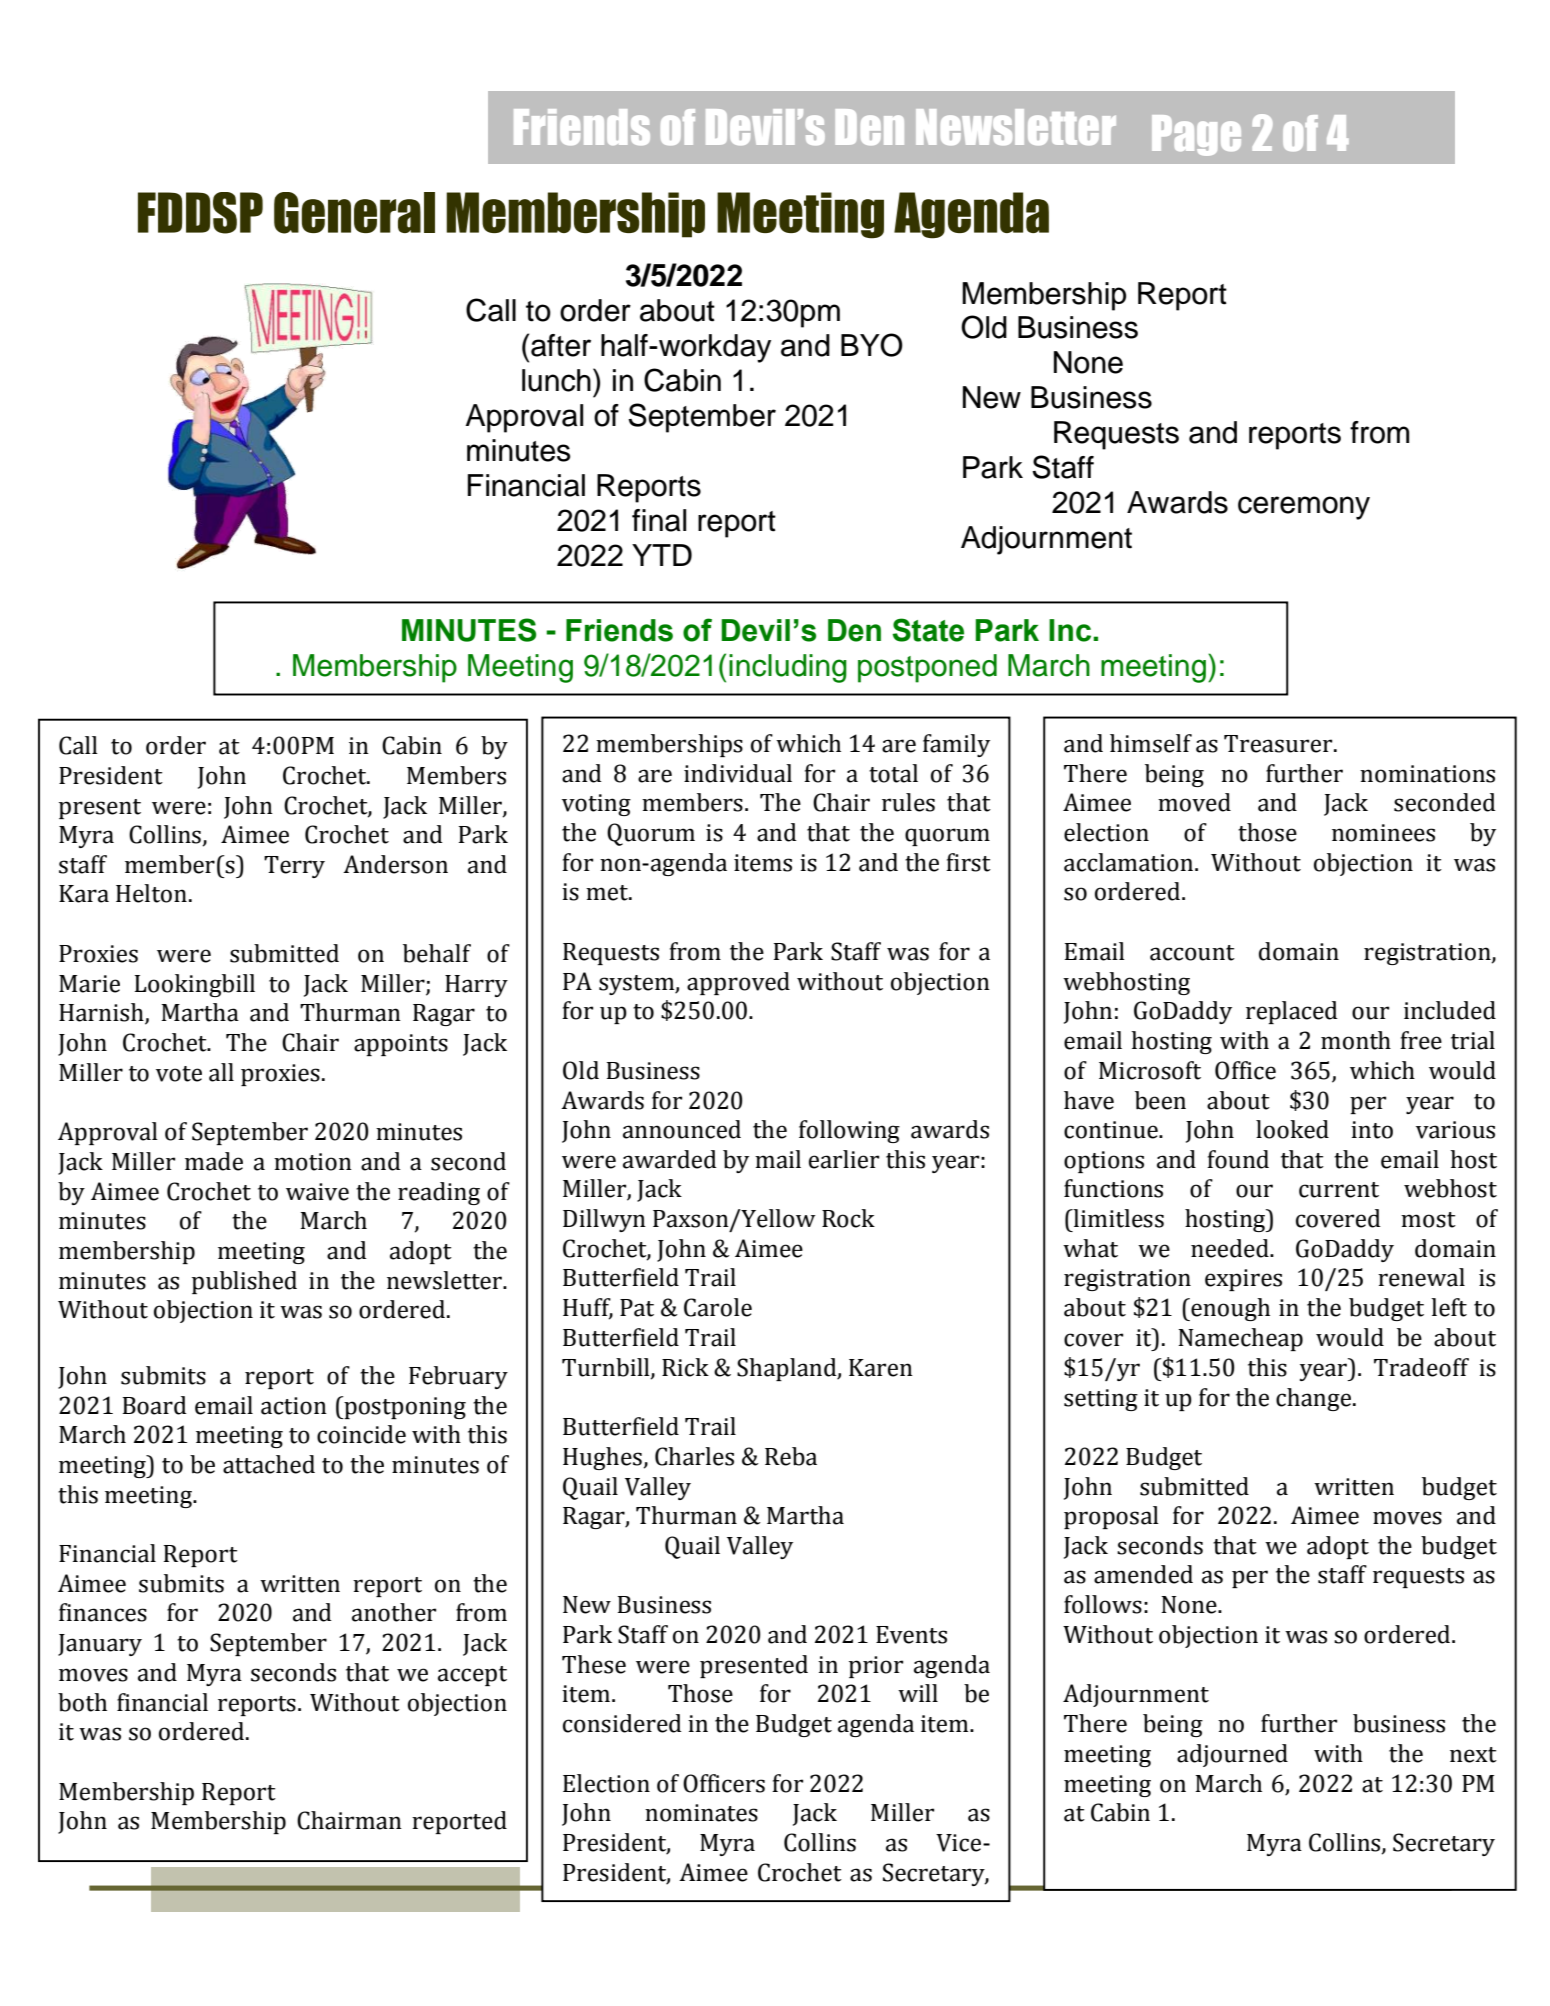 This page has width=1550, height=2006. What do you see at coordinates (1292, 1012) in the page?
I see `replaced` at bounding box center [1292, 1012].
